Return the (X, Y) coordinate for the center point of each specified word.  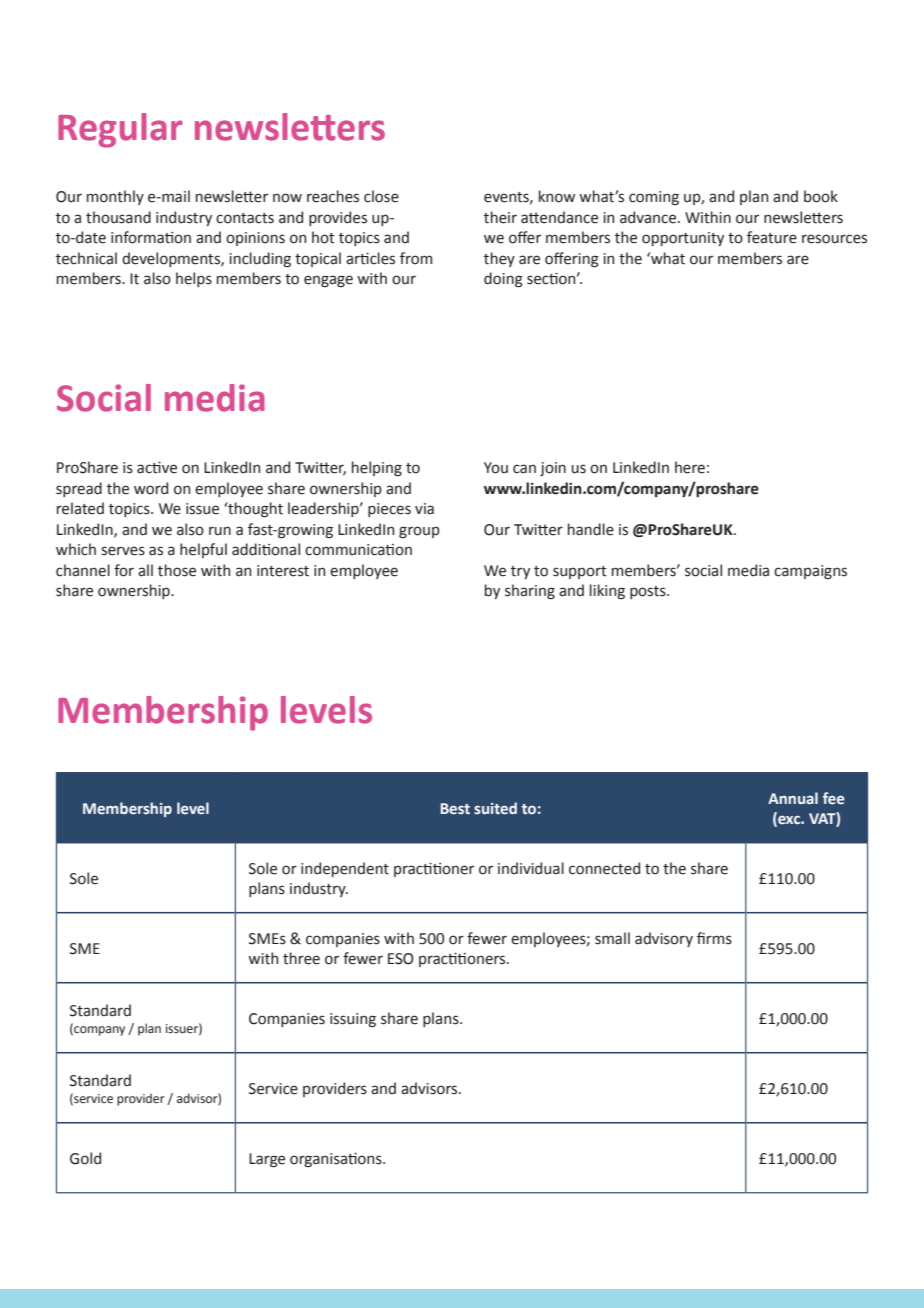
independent (345, 869)
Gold (85, 1158)
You (496, 468)
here (690, 467)
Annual (793, 798)
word (151, 488)
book (821, 196)
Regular (120, 130)
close (381, 196)
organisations (337, 1160)
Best (455, 808)
